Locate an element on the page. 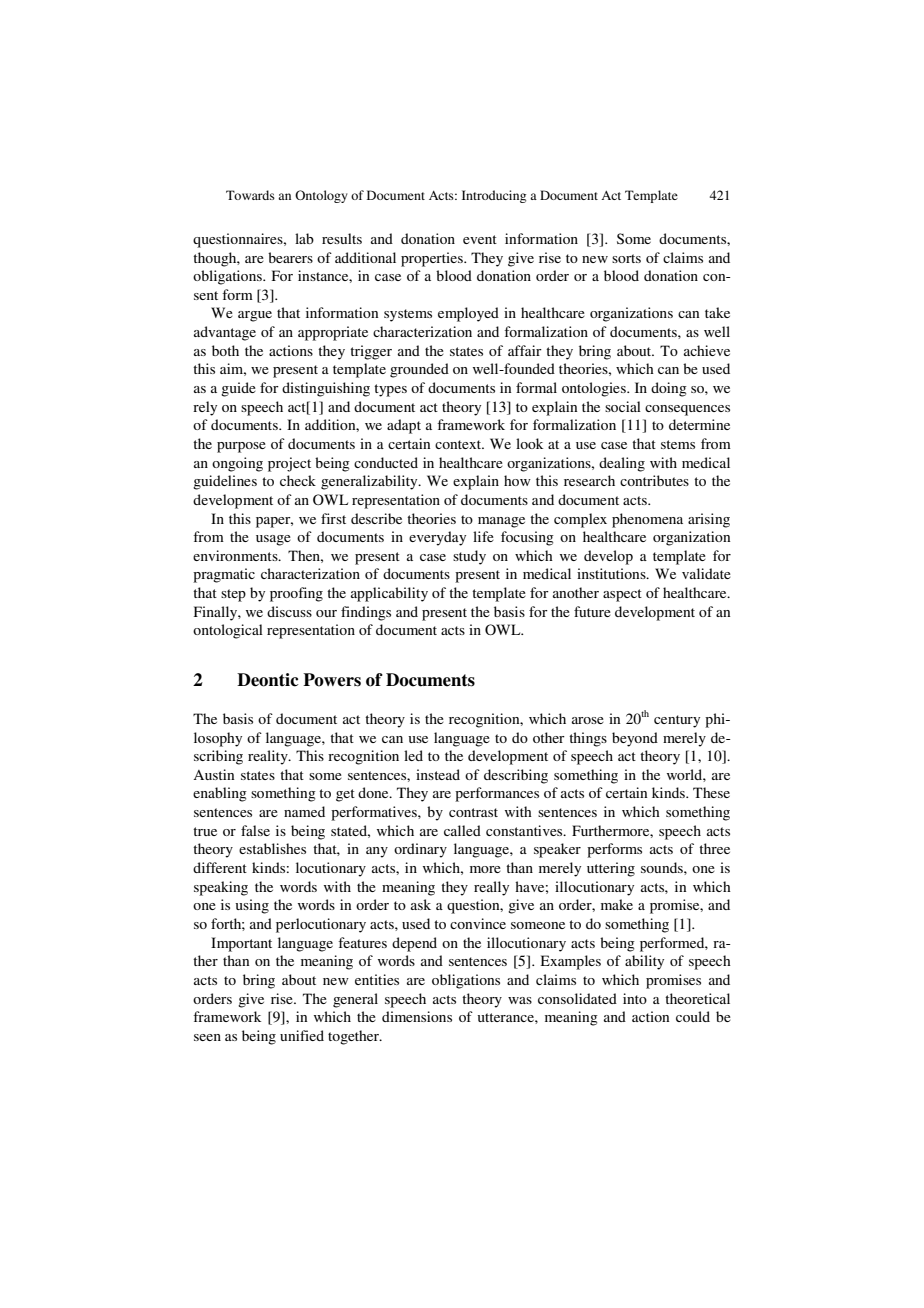  Towards is located at coordinates (250, 195).
